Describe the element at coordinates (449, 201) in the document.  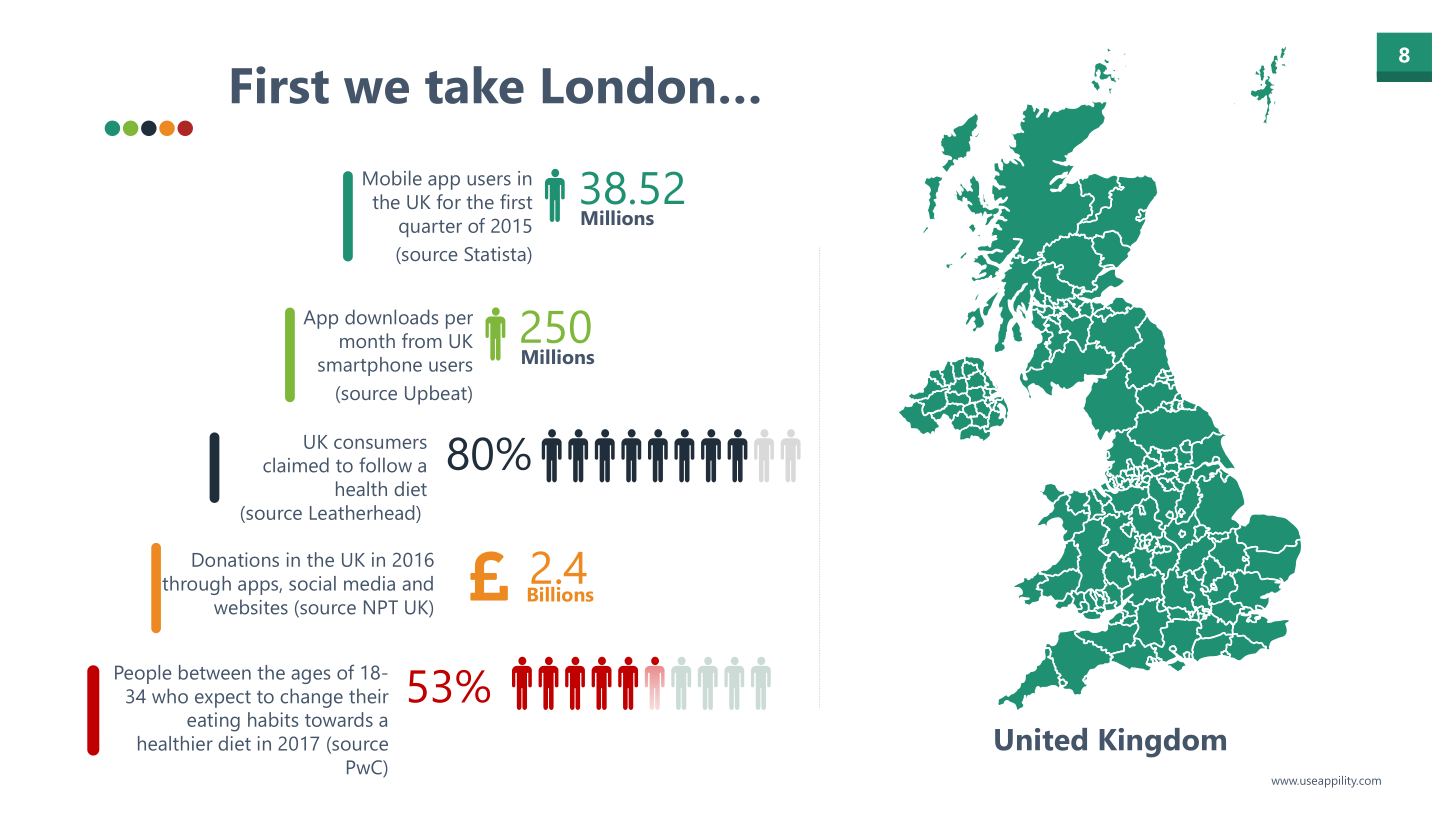
I see `for` at that location.
